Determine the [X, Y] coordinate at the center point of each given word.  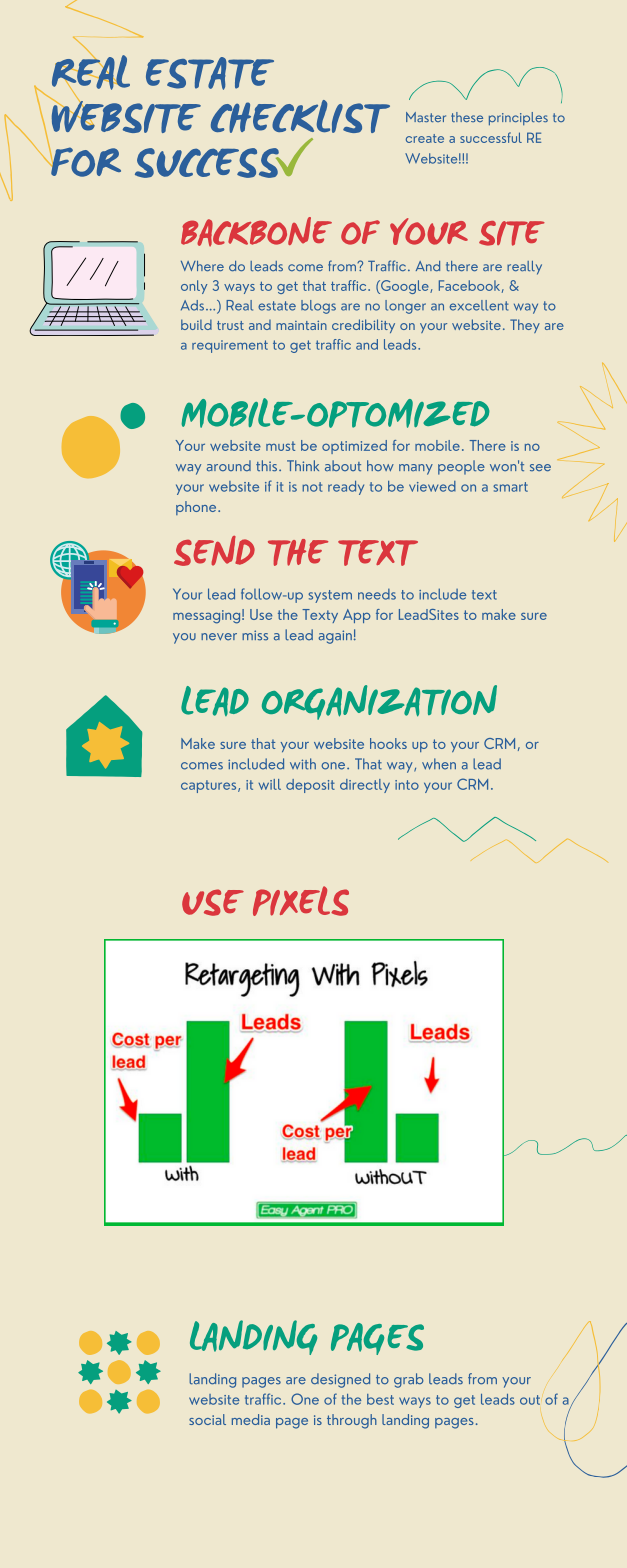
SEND [214, 551]
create [425, 138]
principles [518, 119]
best [380, 1399]
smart [510, 487]
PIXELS [301, 901]
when [439, 764]
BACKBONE [256, 232]
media [251, 1419]
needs [377, 594]
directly [365, 786]
